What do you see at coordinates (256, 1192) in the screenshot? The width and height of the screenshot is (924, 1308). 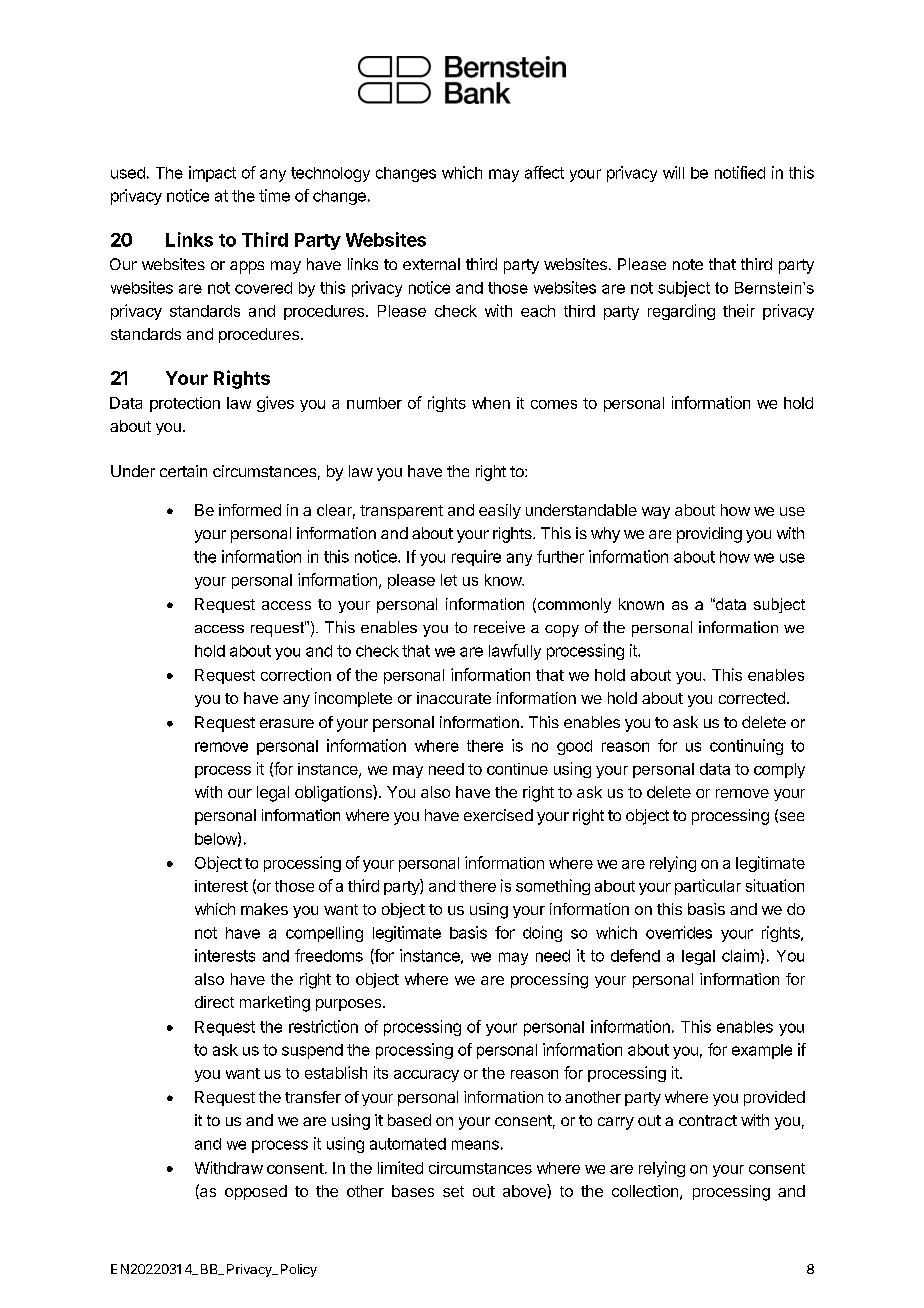 I see `opposed` at bounding box center [256, 1192].
